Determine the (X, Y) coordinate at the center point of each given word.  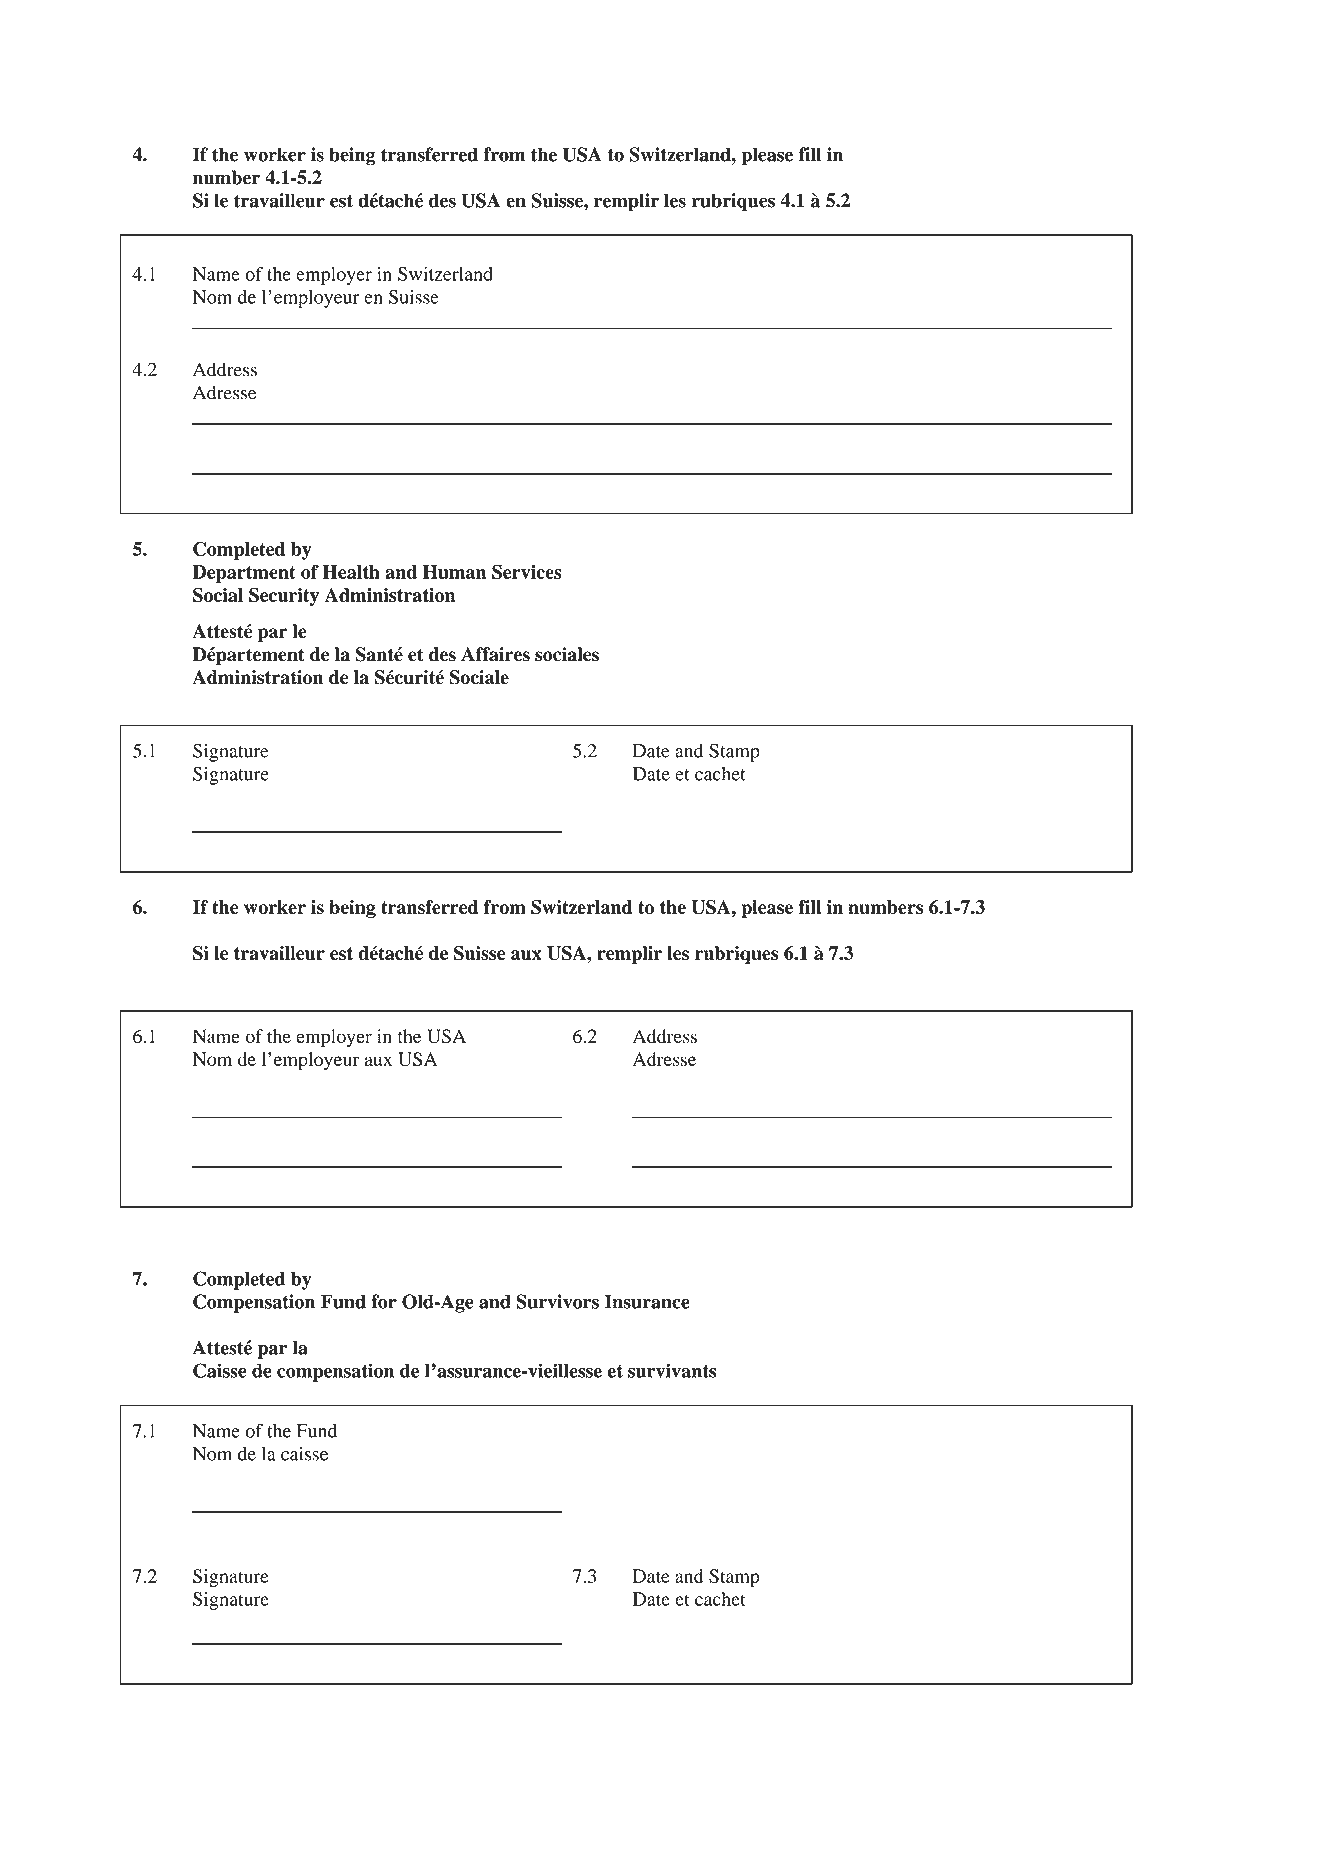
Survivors (557, 1301)
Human (454, 572)
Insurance (647, 1301)
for (384, 1301)
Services (527, 571)
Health (351, 572)
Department (244, 574)
